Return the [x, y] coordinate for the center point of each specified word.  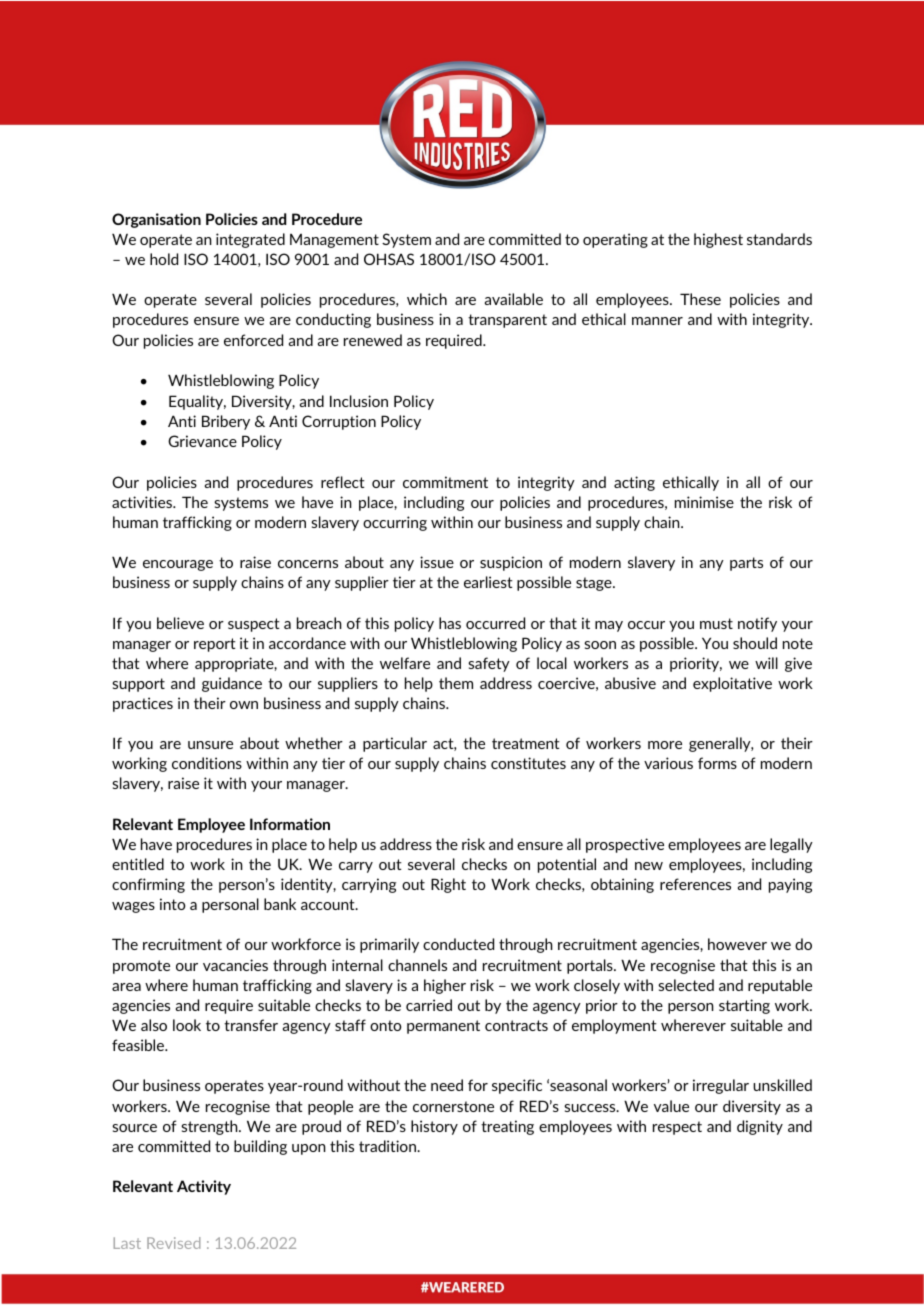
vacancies [235, 965]
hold [164, 259]
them [456, 683]
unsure [210, 745]
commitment [445, 482]
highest [718, 240]
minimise [704, 502]
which [427, 299]
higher [445, 986]
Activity [204, 1187]
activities [143, 502]
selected [686, 985]
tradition [388, 1146]
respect [677, 1128]
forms [717, 763]
